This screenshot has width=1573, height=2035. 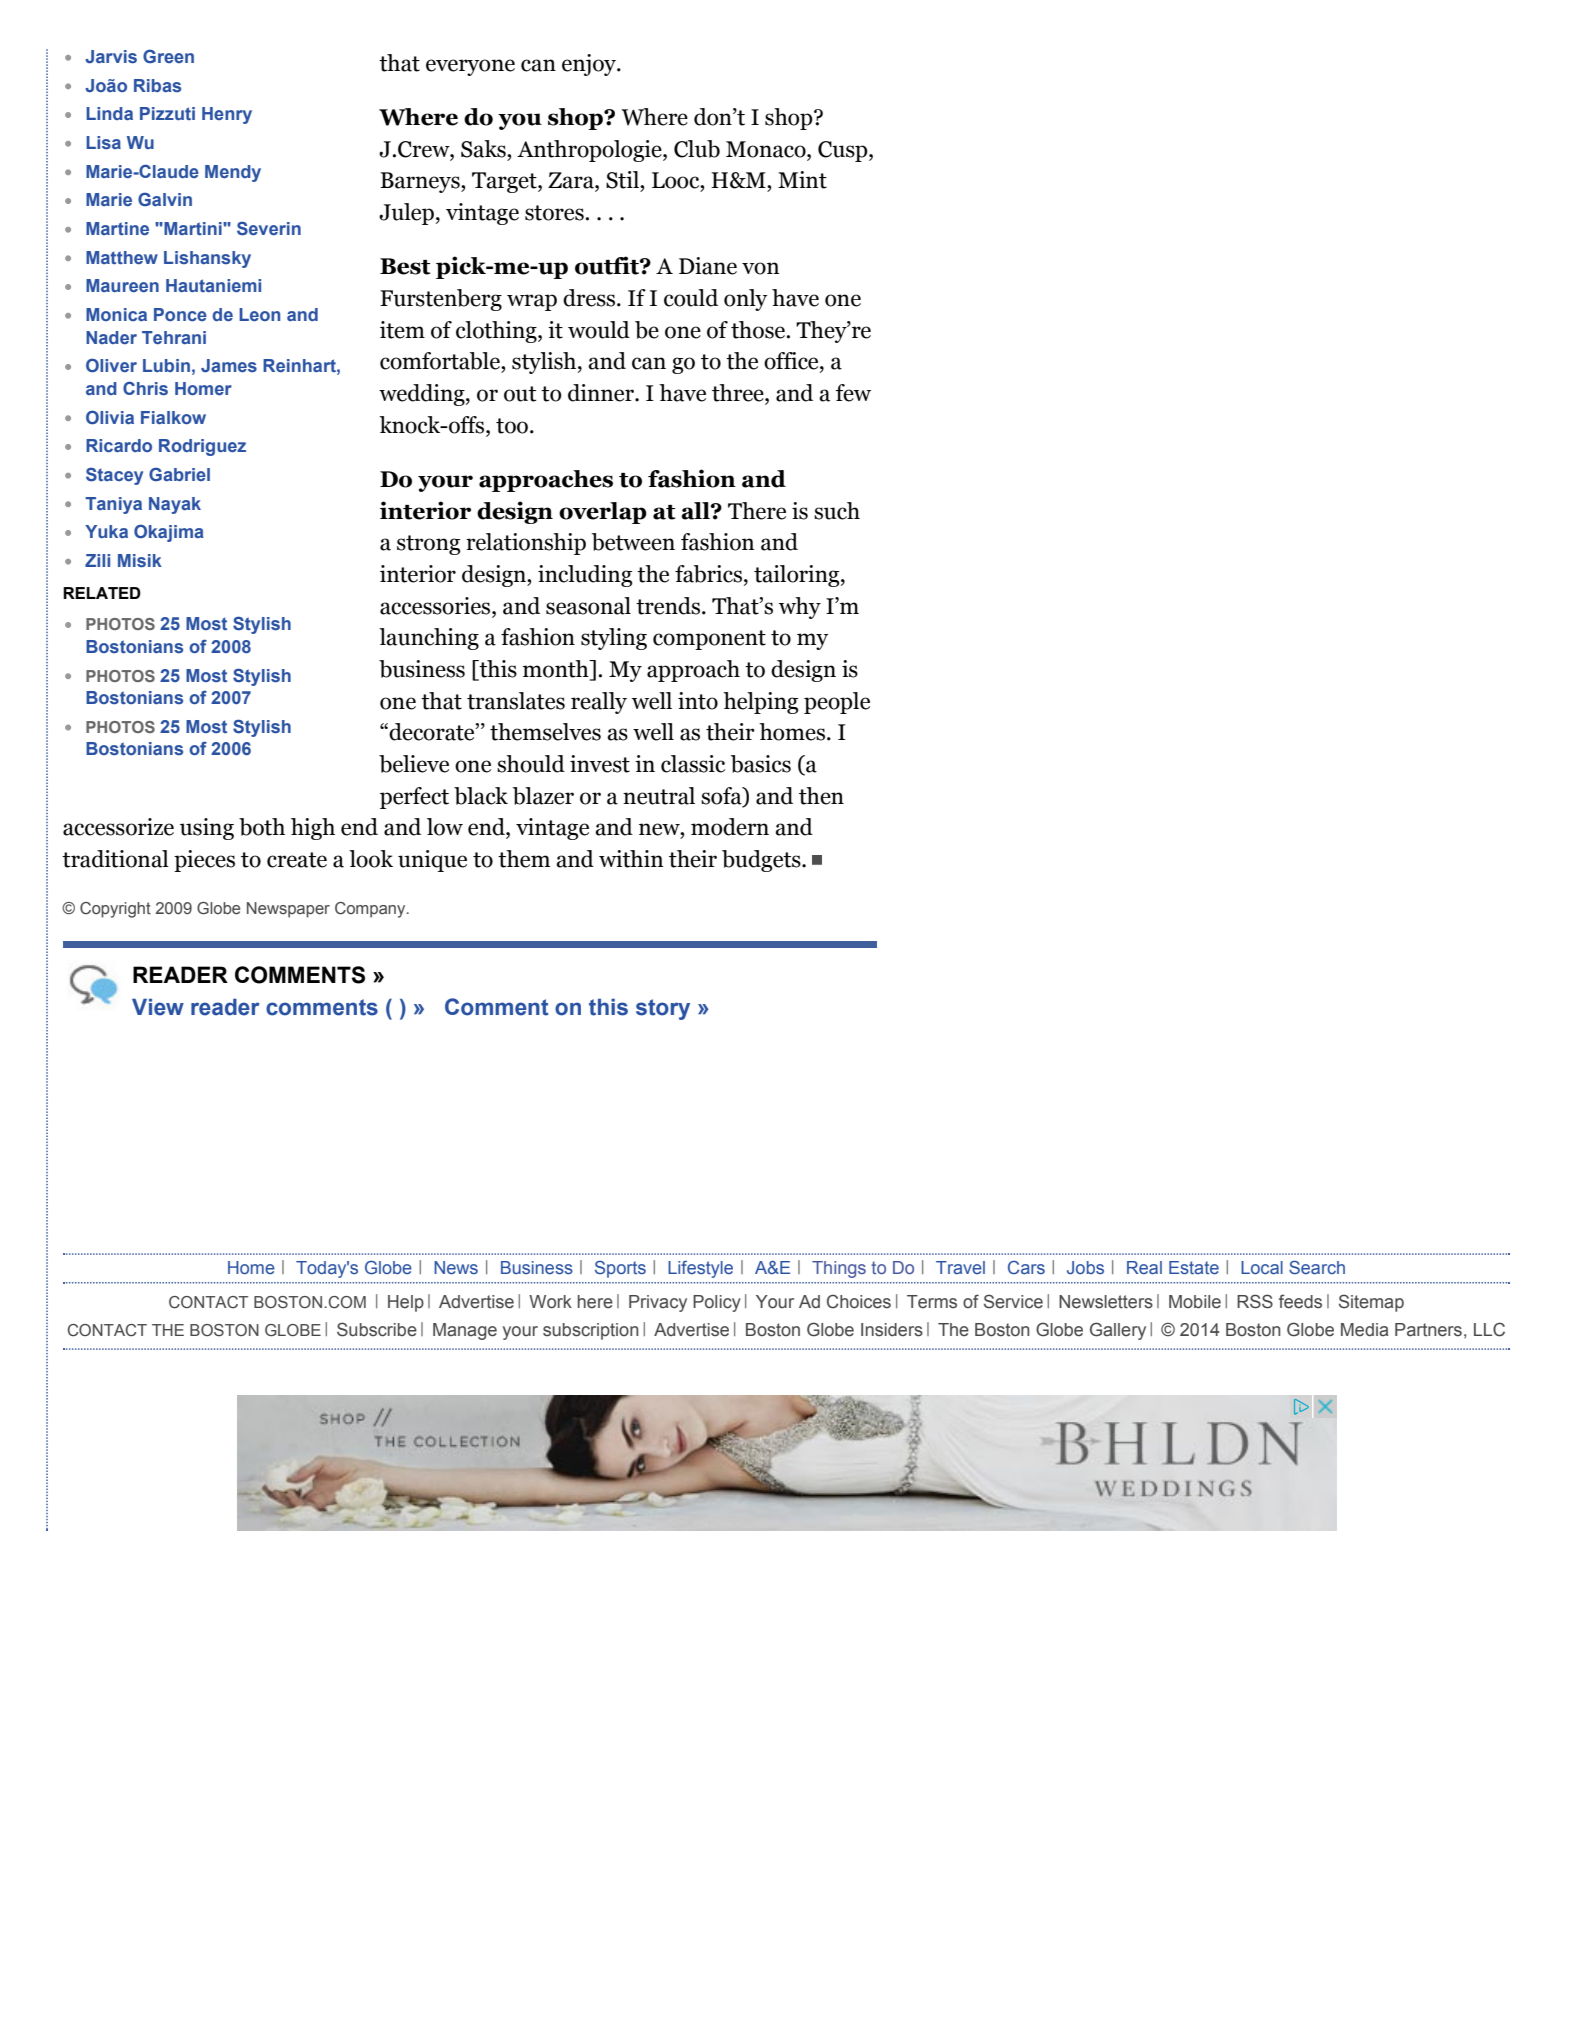 What do you see at coordinates (853, 393) in the screenshot?
I see `few` at bounding box center [853, 393].
